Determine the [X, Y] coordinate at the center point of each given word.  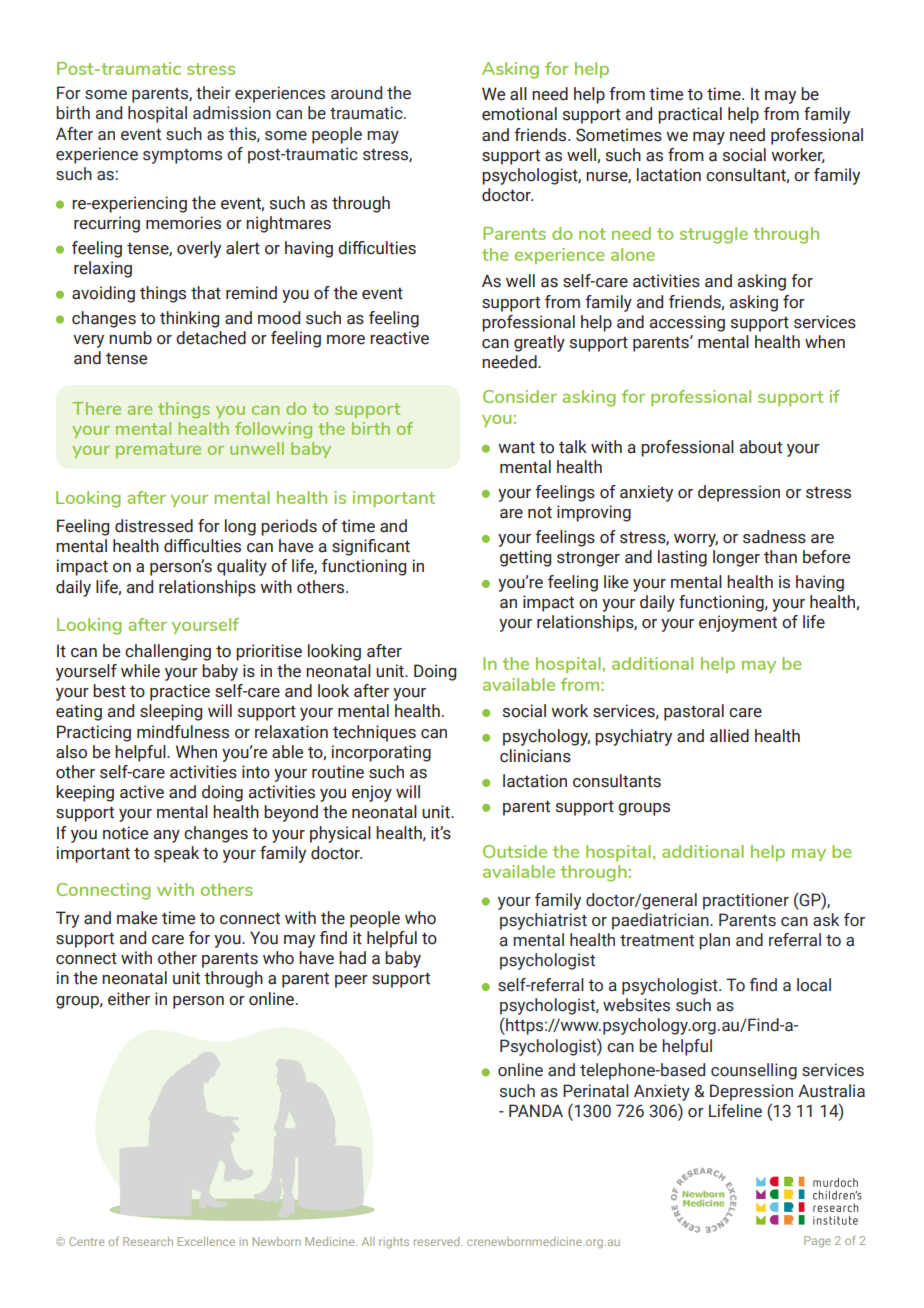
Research [148, 1241]
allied [729, 736]
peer [351, 981]
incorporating [381, 753]
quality [242, 567]
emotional [519, 114]
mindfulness [183, 732]
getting [525, 558]
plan [714, 941]
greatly [539, 343]
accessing [687, 323]
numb [130, 338]
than [780, 557]
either [129, 999]
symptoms [182, 156]
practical [690, 115]
